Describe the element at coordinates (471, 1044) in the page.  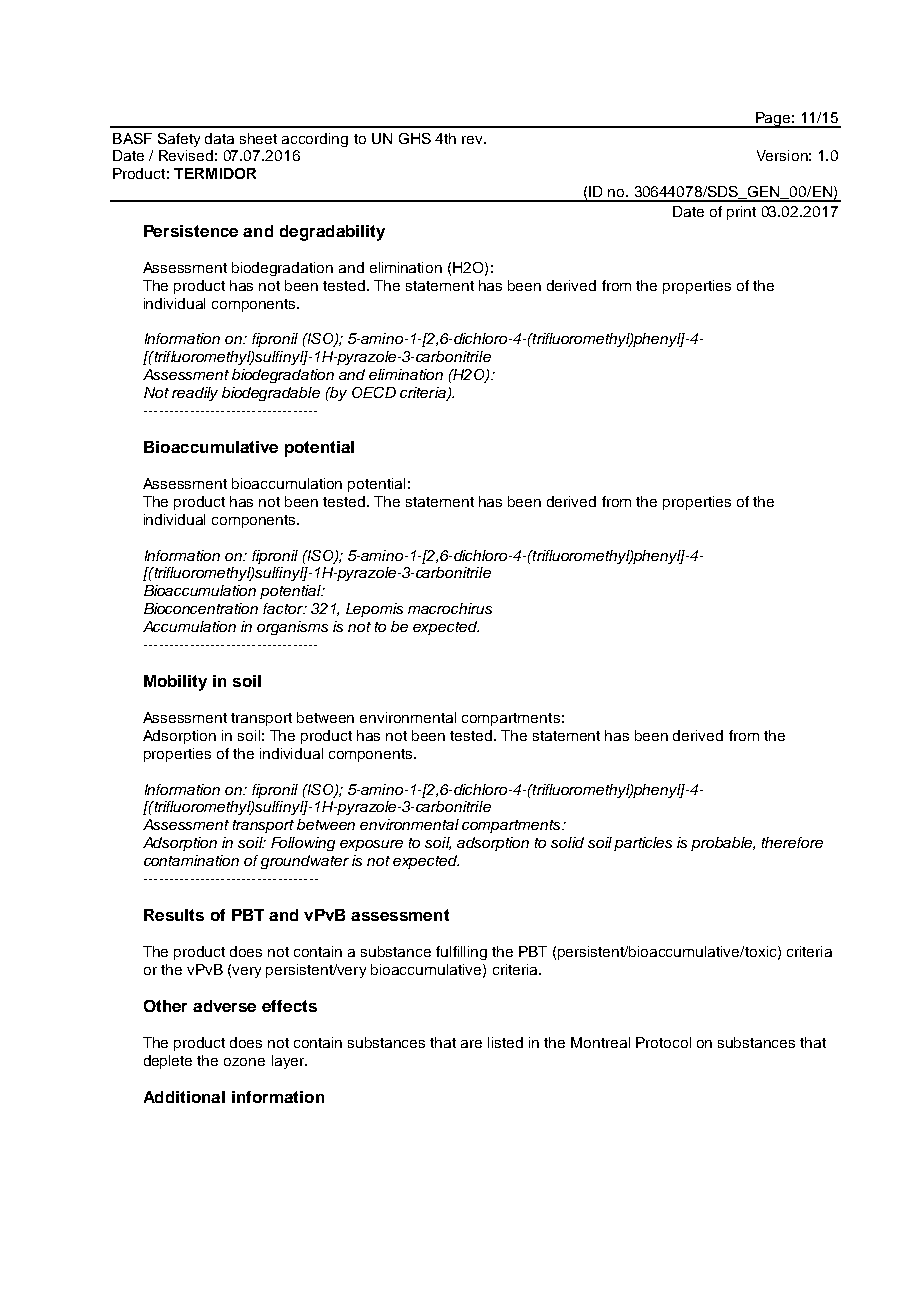
I see `are` at that location.
